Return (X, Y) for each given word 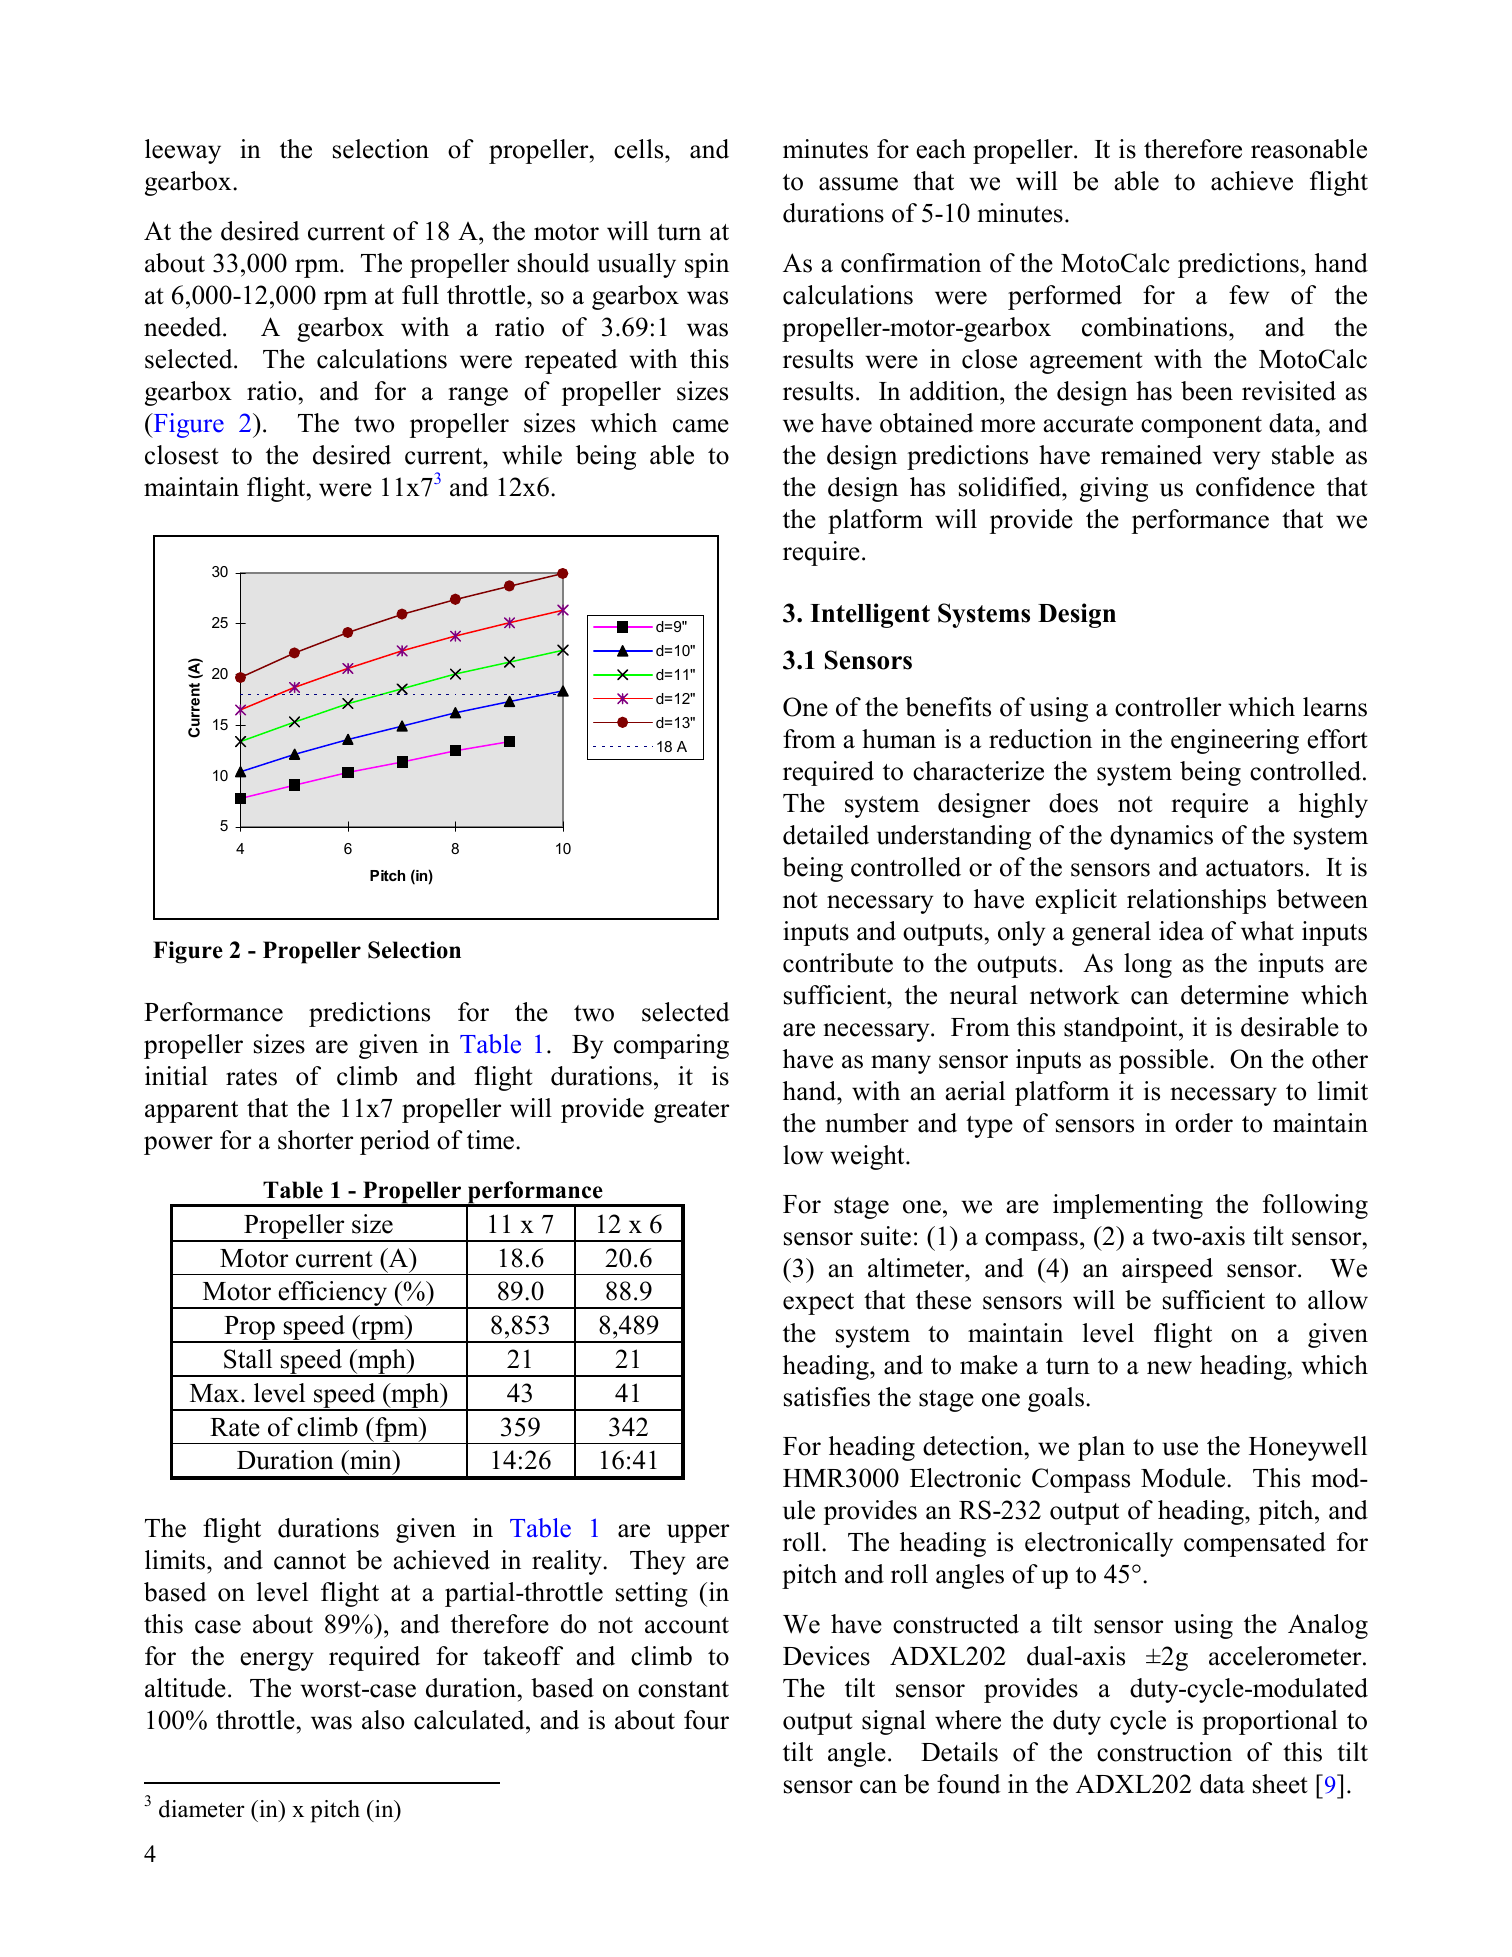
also (383, 1720)
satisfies (827, 1397)
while (532, 455)
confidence (1255, 487)
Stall (248, 1359)
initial (176, 1076)
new (1169, 1368)
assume (858, 184)
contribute (838, 963)
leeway (183, 151)
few (1249, 295)
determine (1235, 995)
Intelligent (870, 615)
